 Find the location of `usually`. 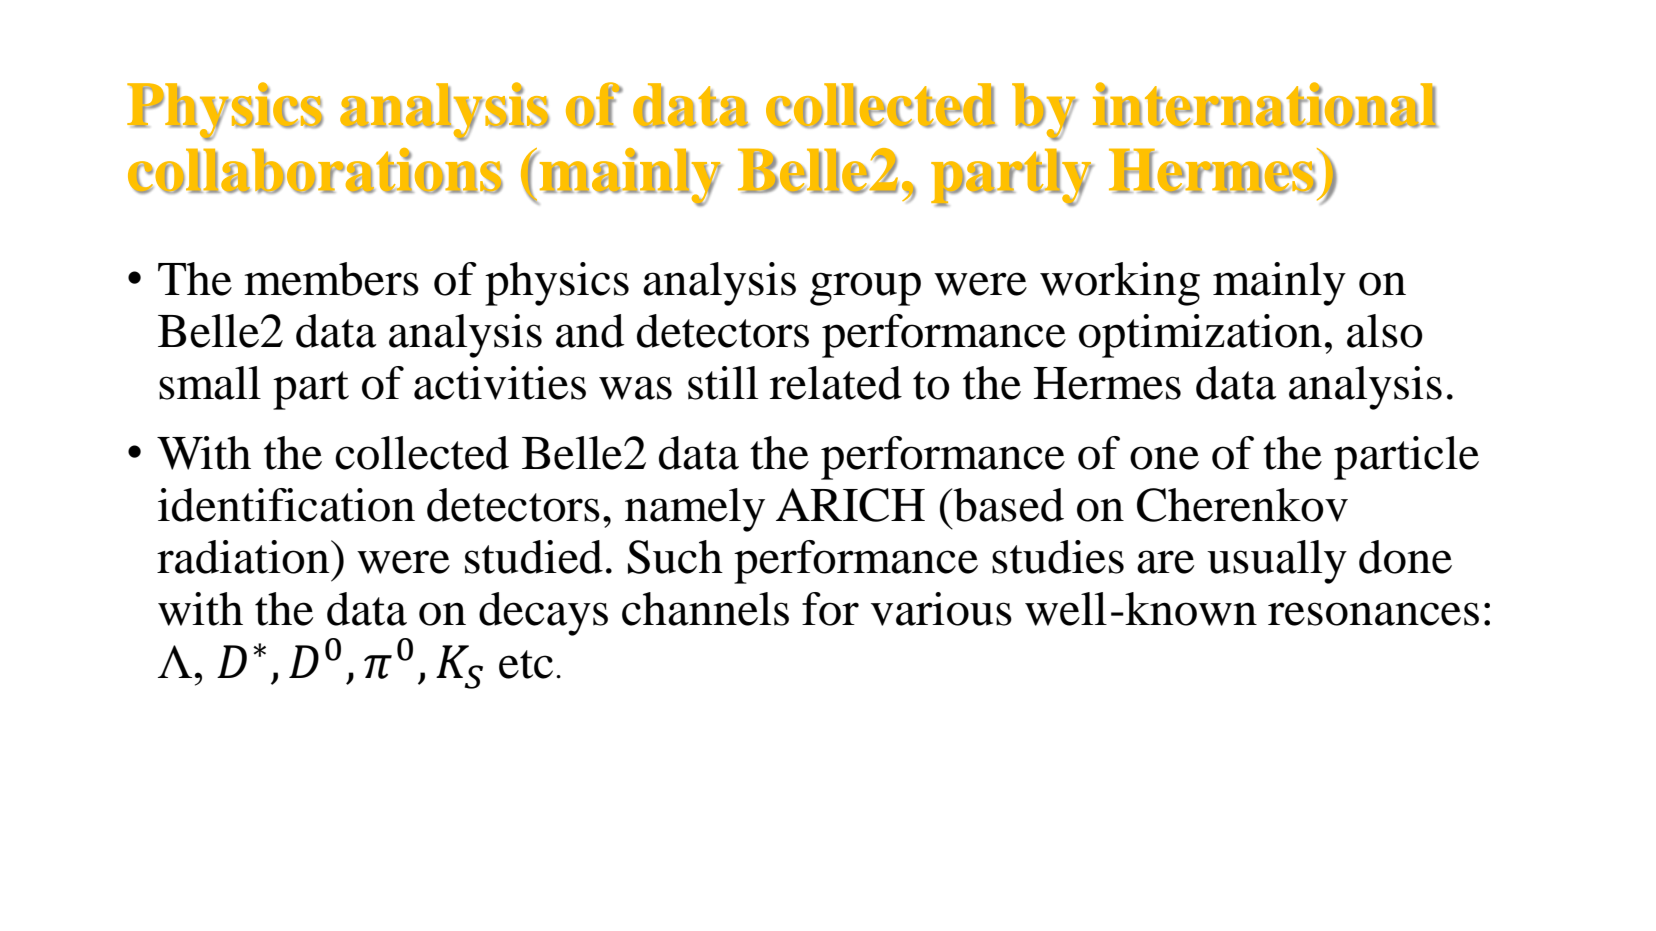

usually is located at coordinates (1277, 562).
